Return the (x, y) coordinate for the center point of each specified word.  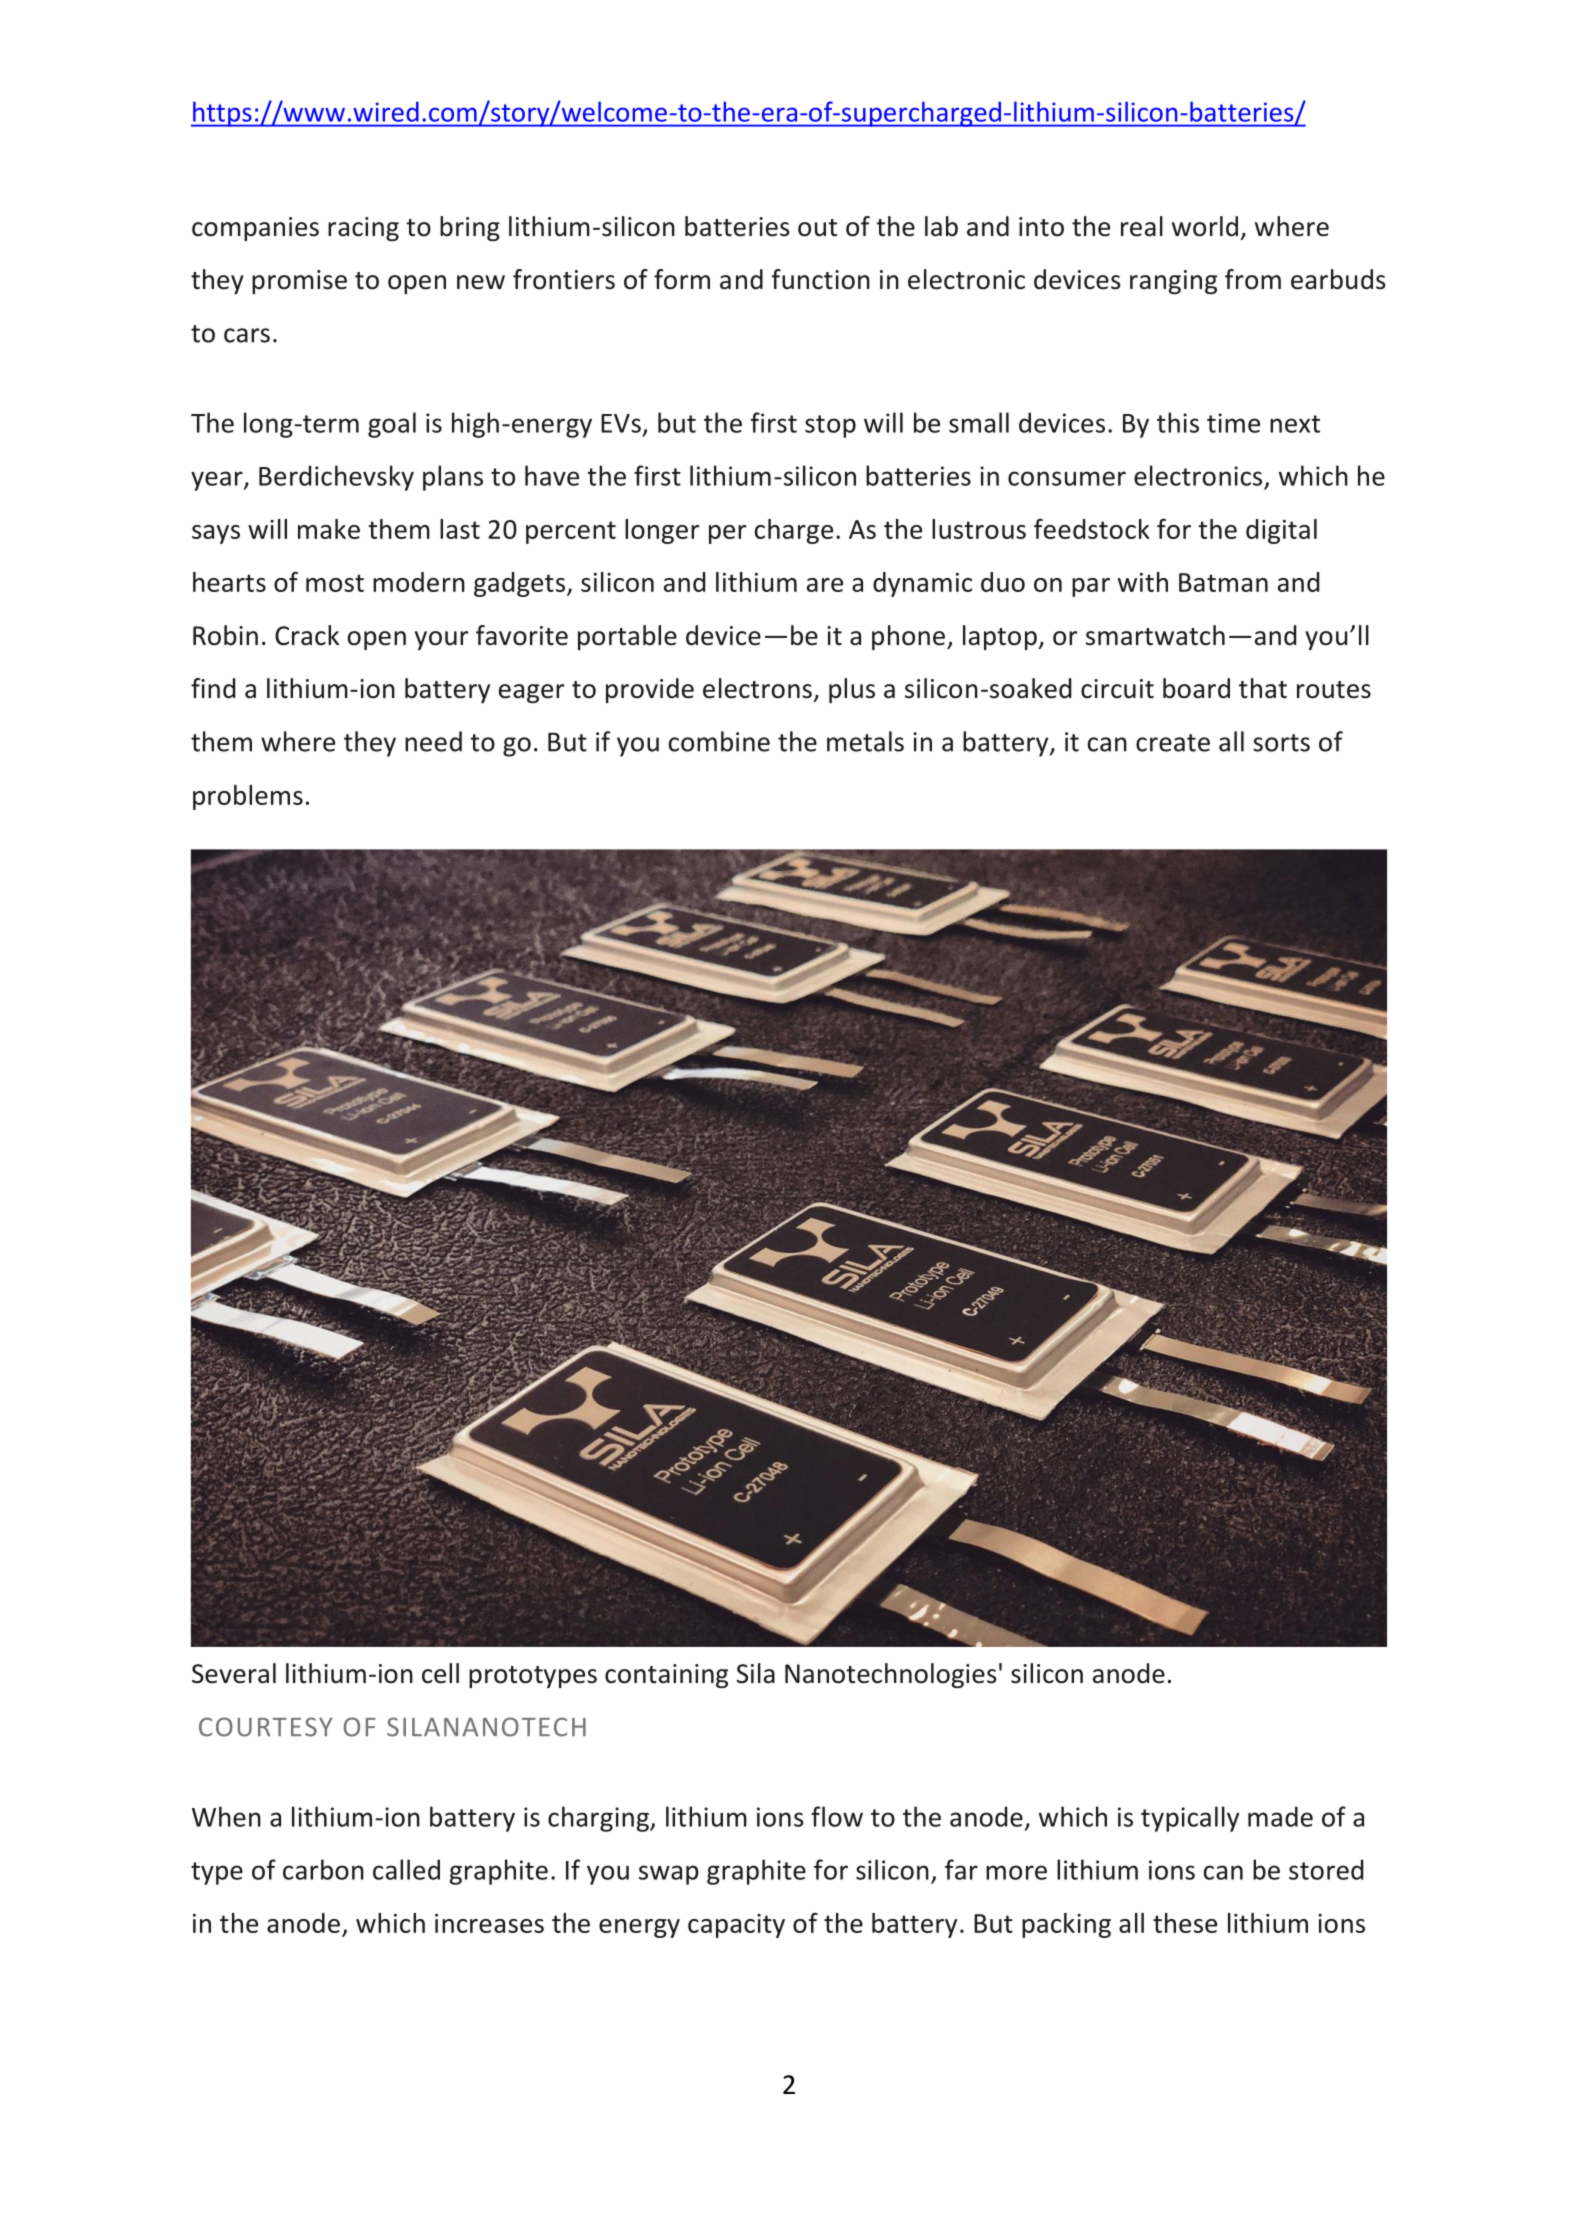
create (1173, 743)
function (821, 279)
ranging (1173, 282)
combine (719, 741)
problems (248, 797)
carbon (323, 1869)
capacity (736, 1926)
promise (299, 282)
